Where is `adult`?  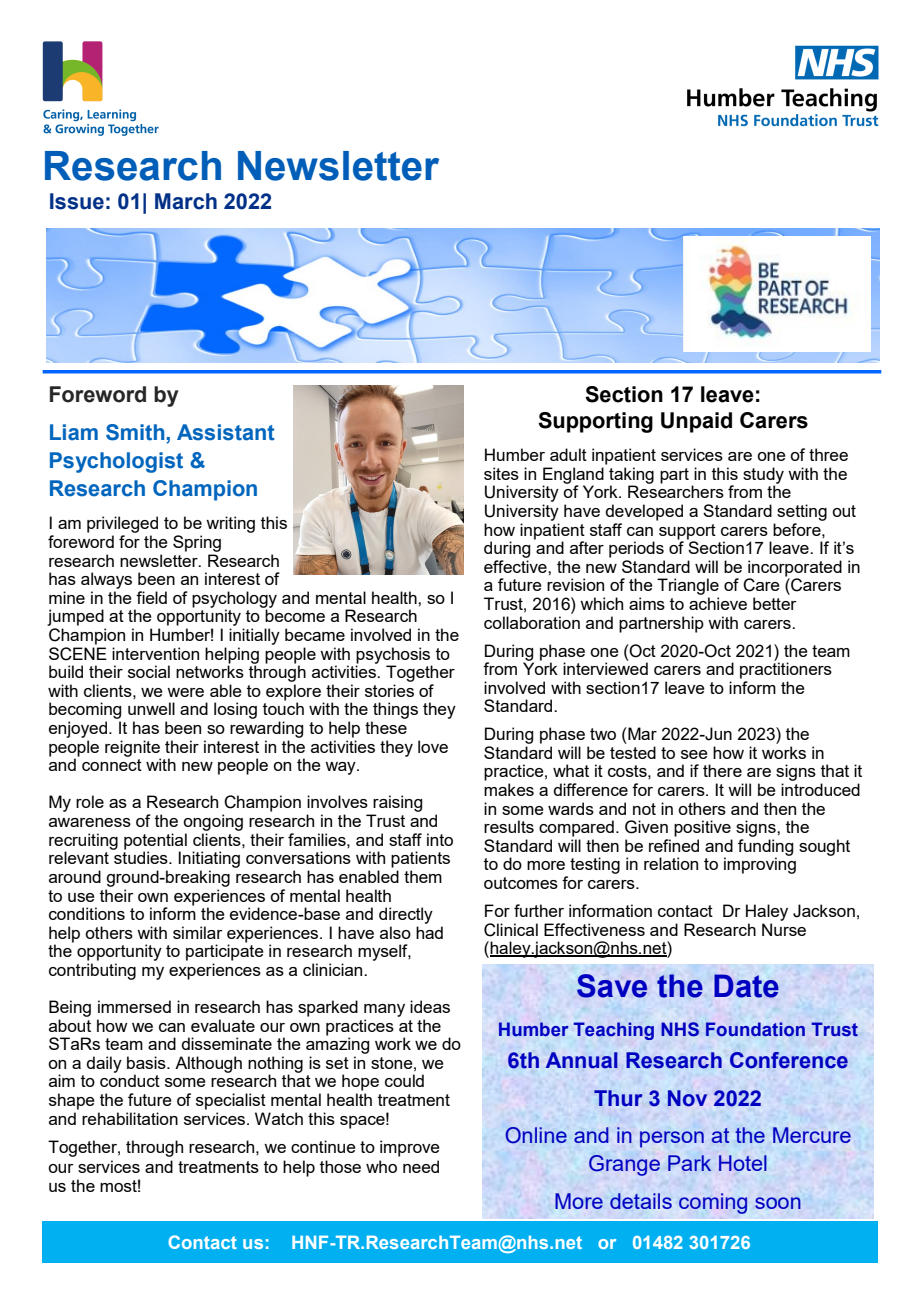 adult is located at coordinates (568, 454).
